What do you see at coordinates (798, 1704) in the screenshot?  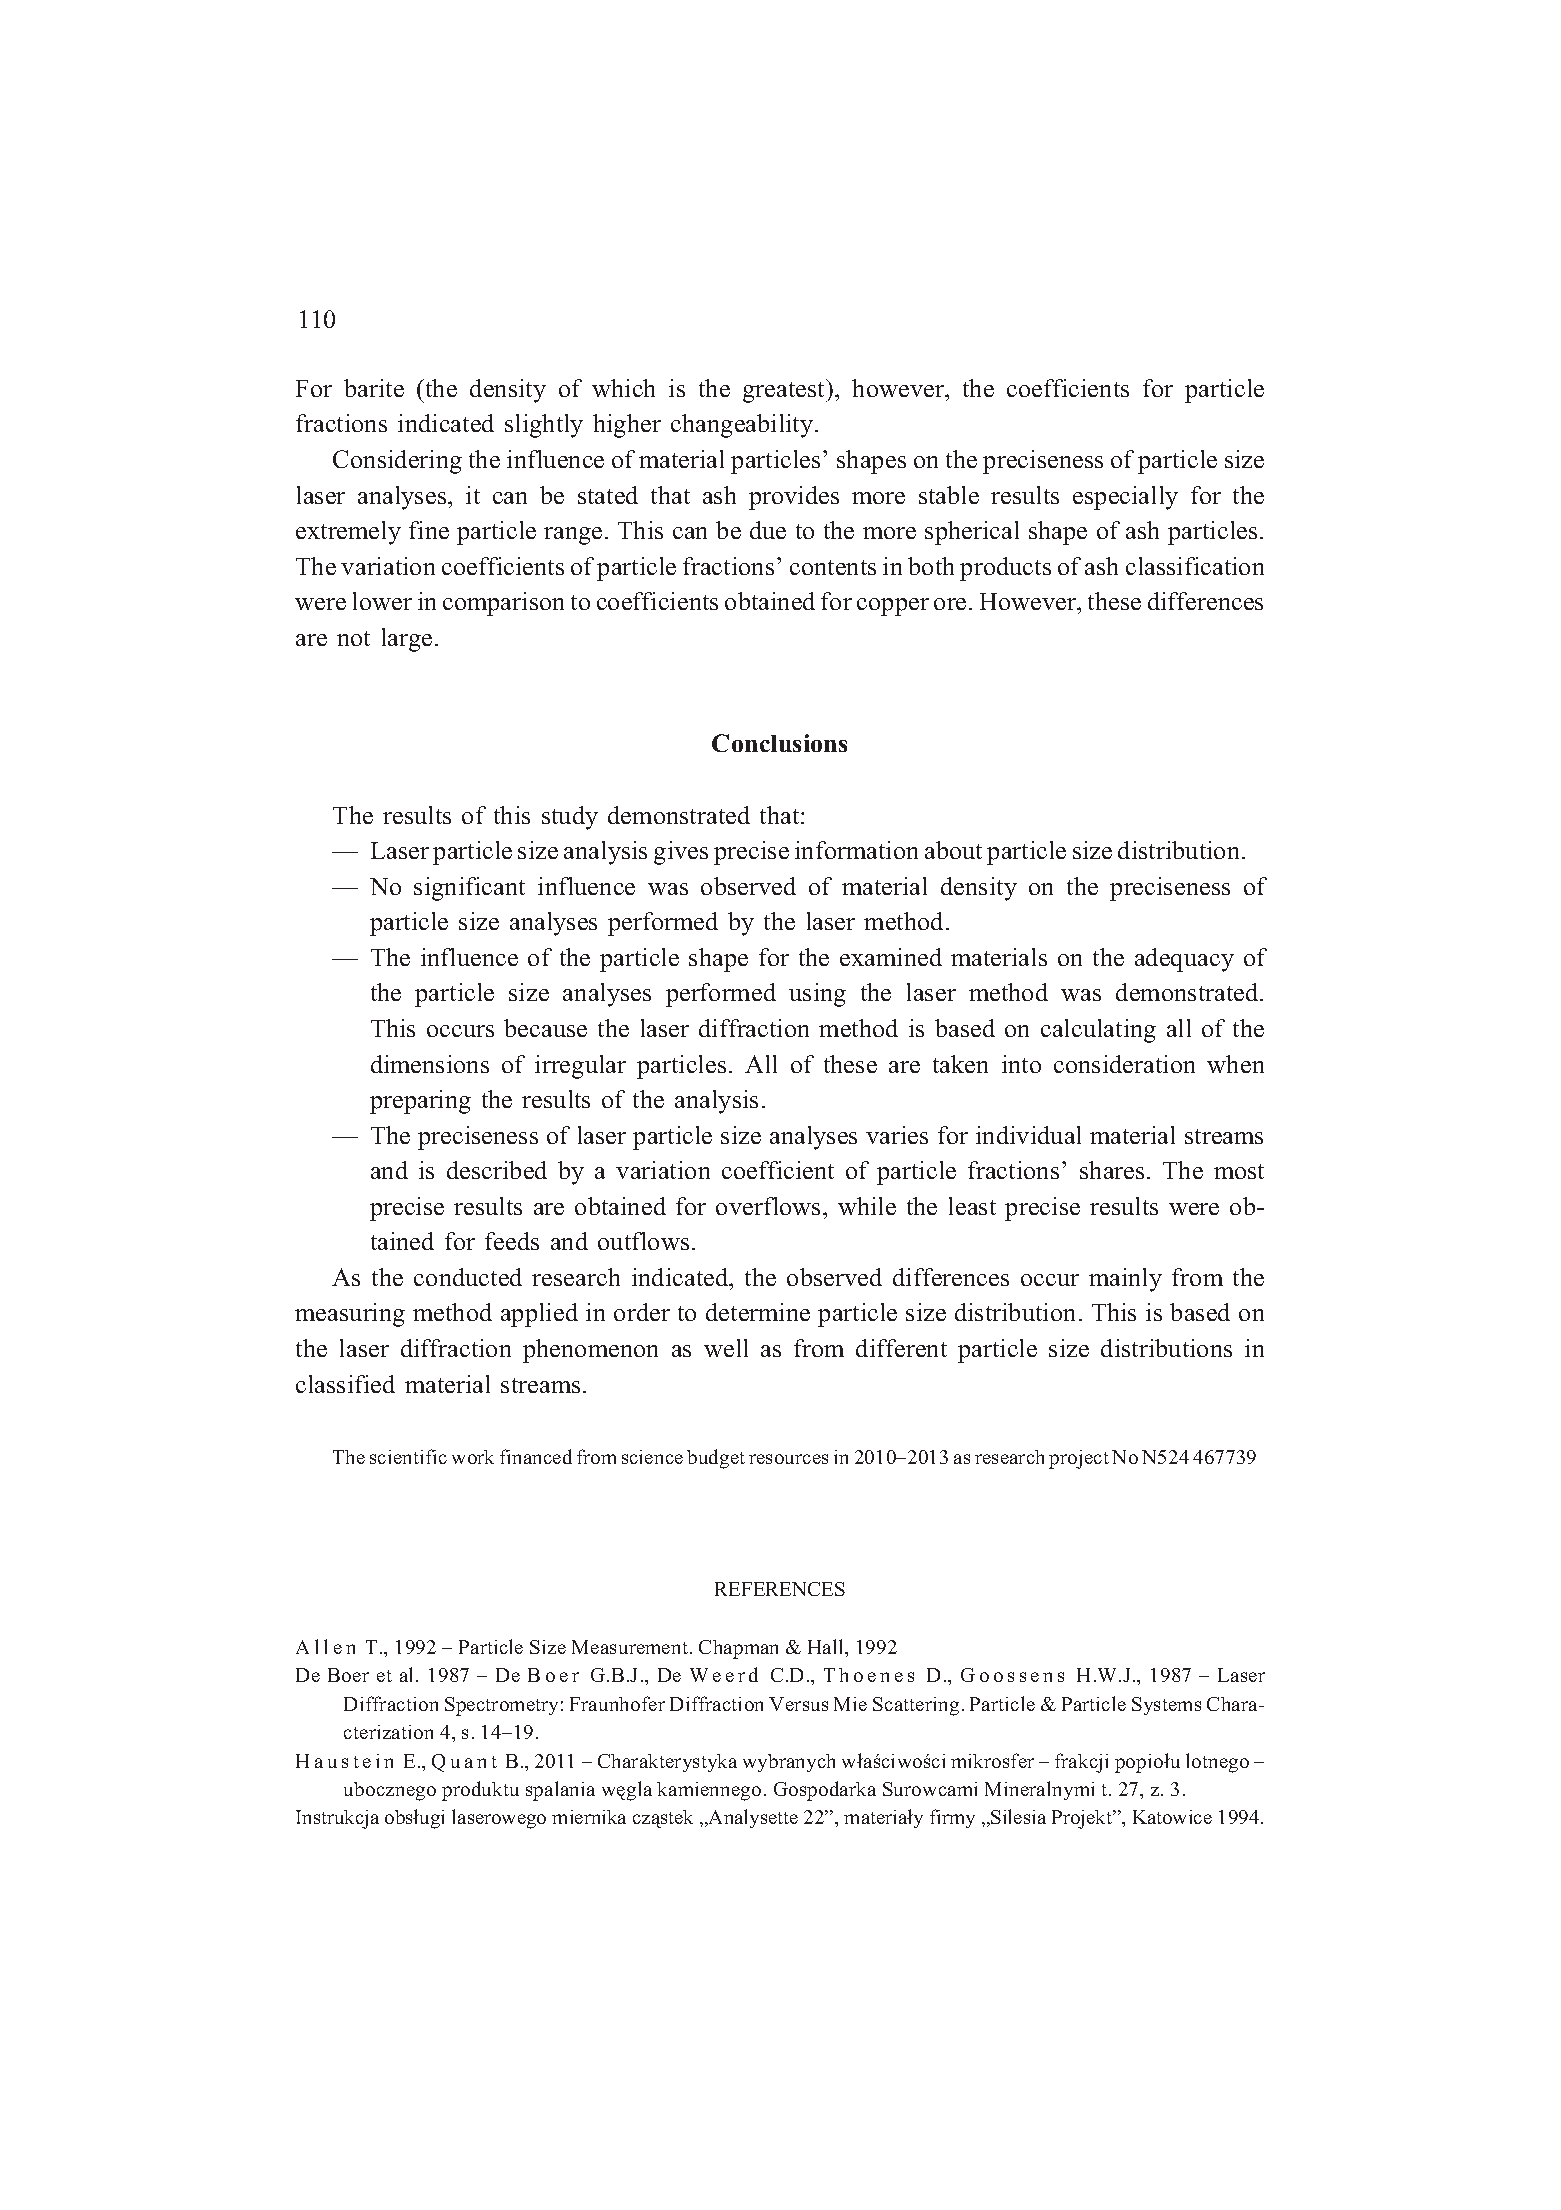 I see `Versus` at bounding box center [798, 1704].
